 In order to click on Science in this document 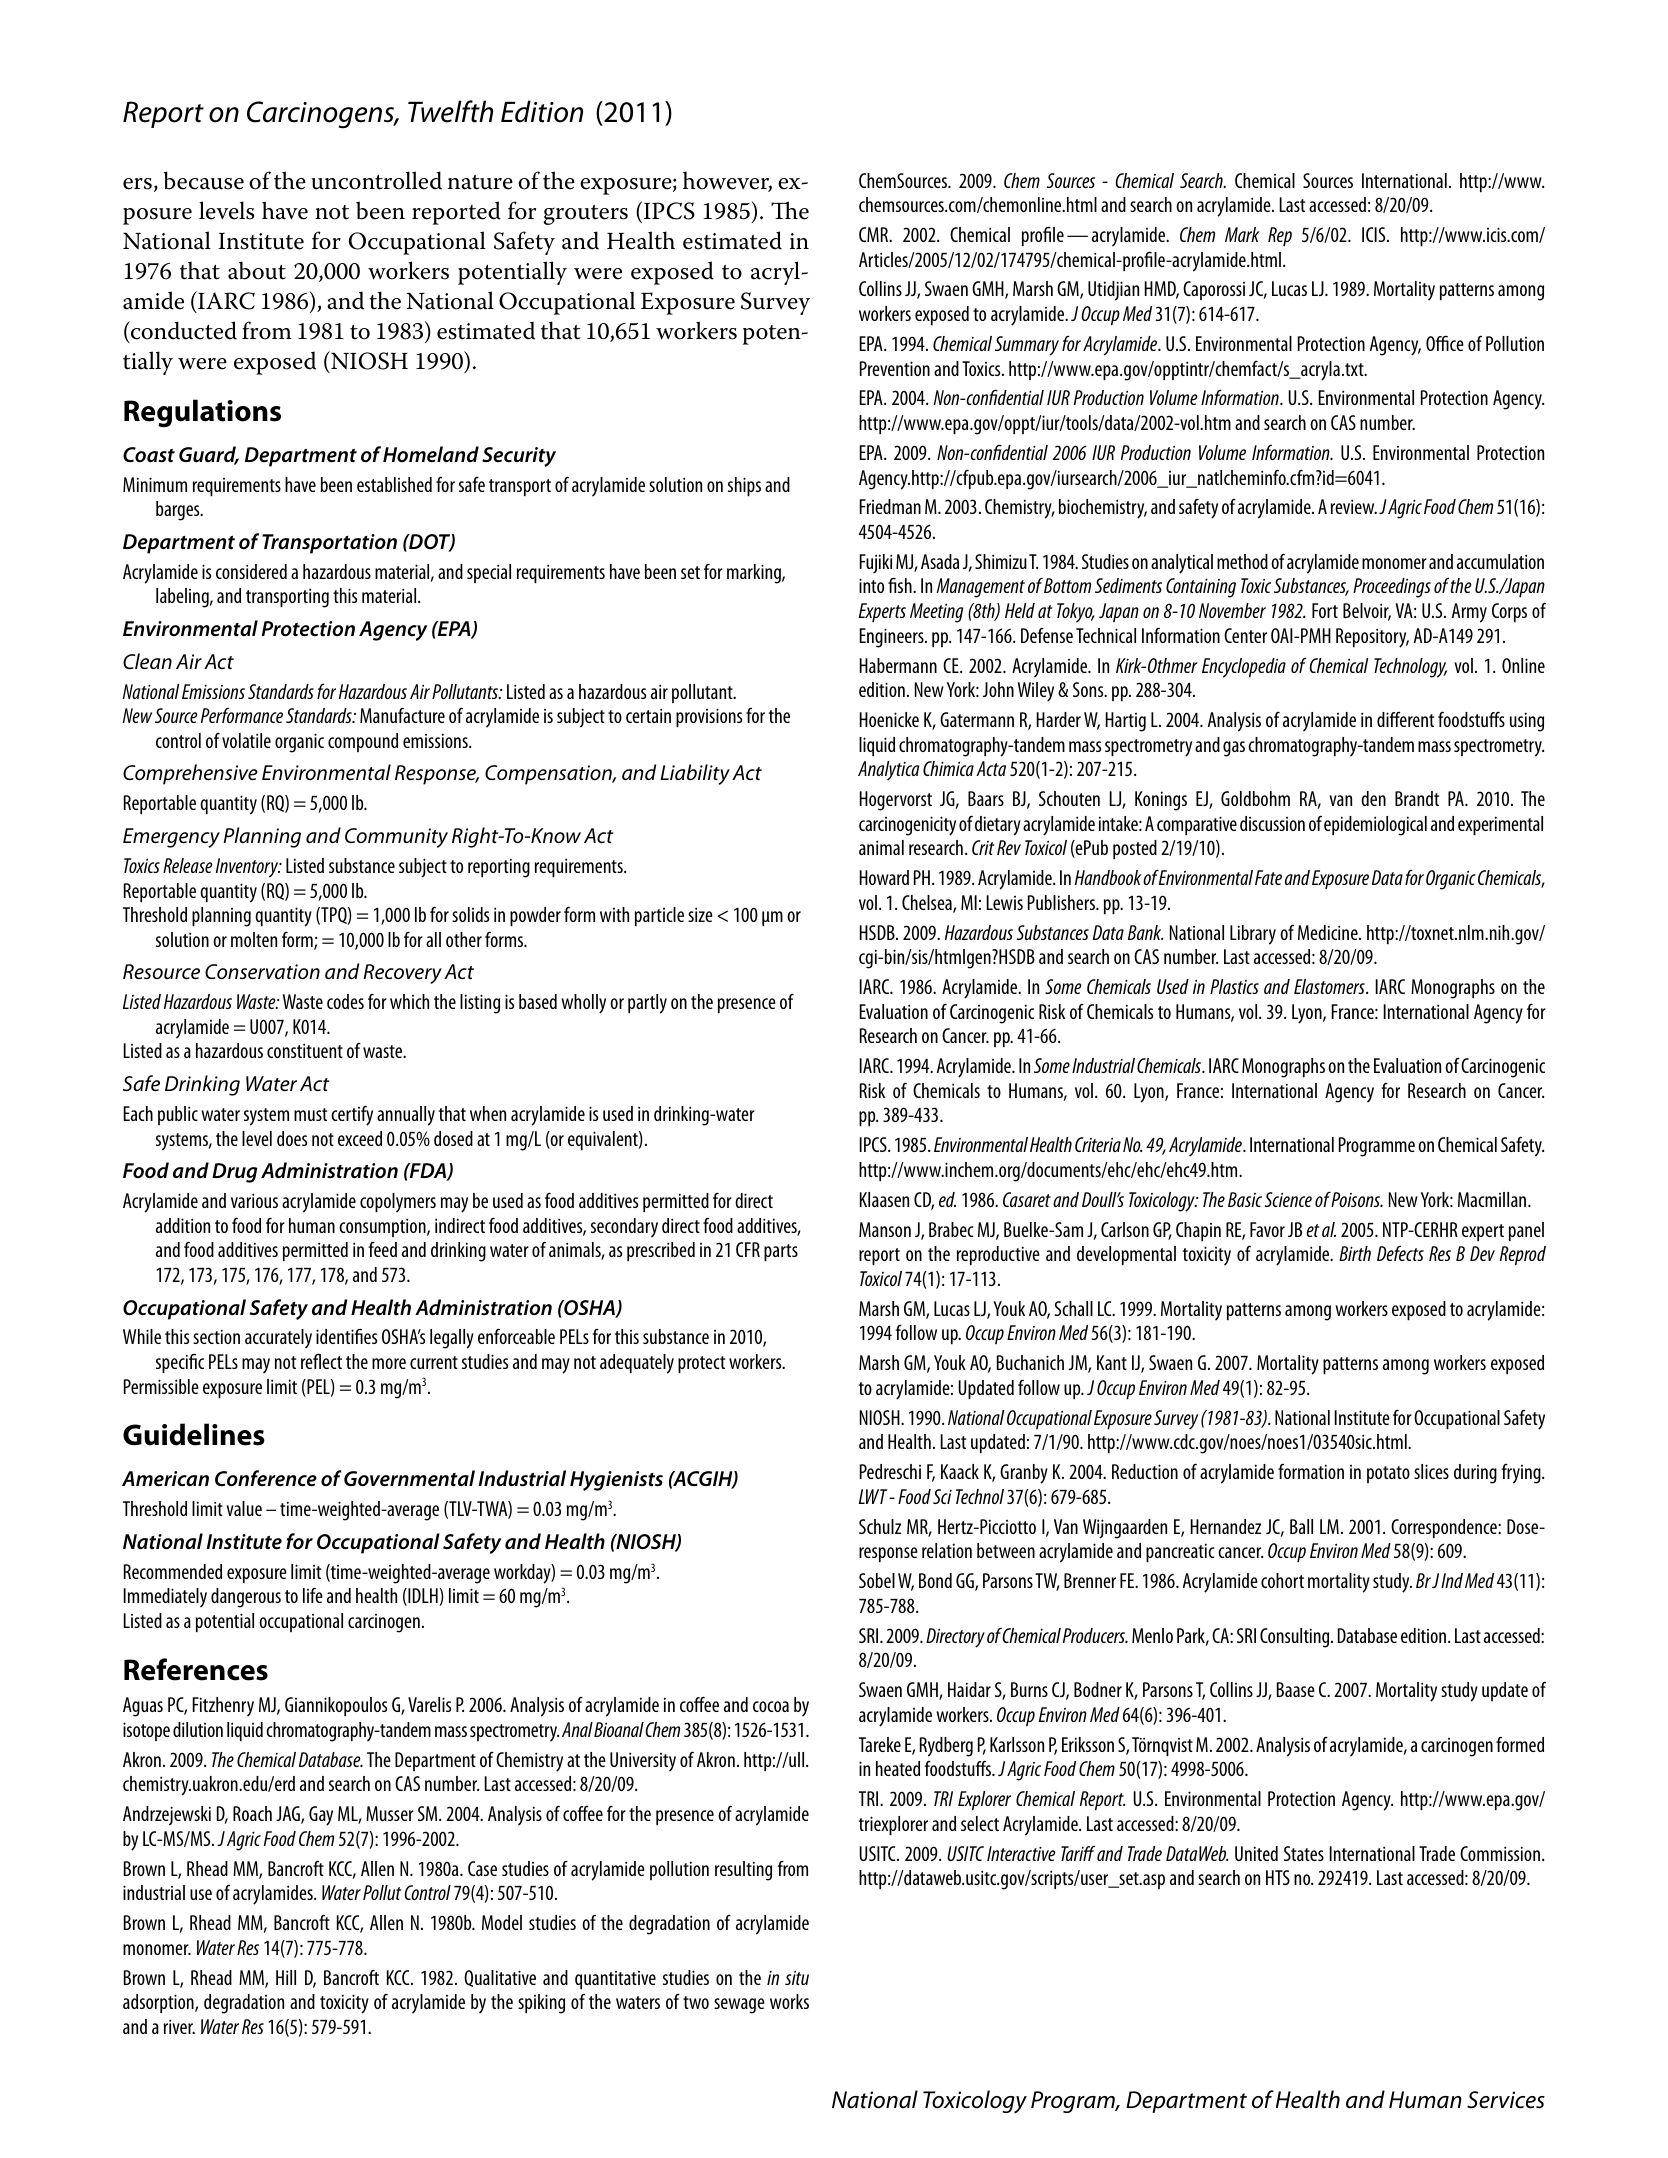, I will do `click(1288, 1199)`.
